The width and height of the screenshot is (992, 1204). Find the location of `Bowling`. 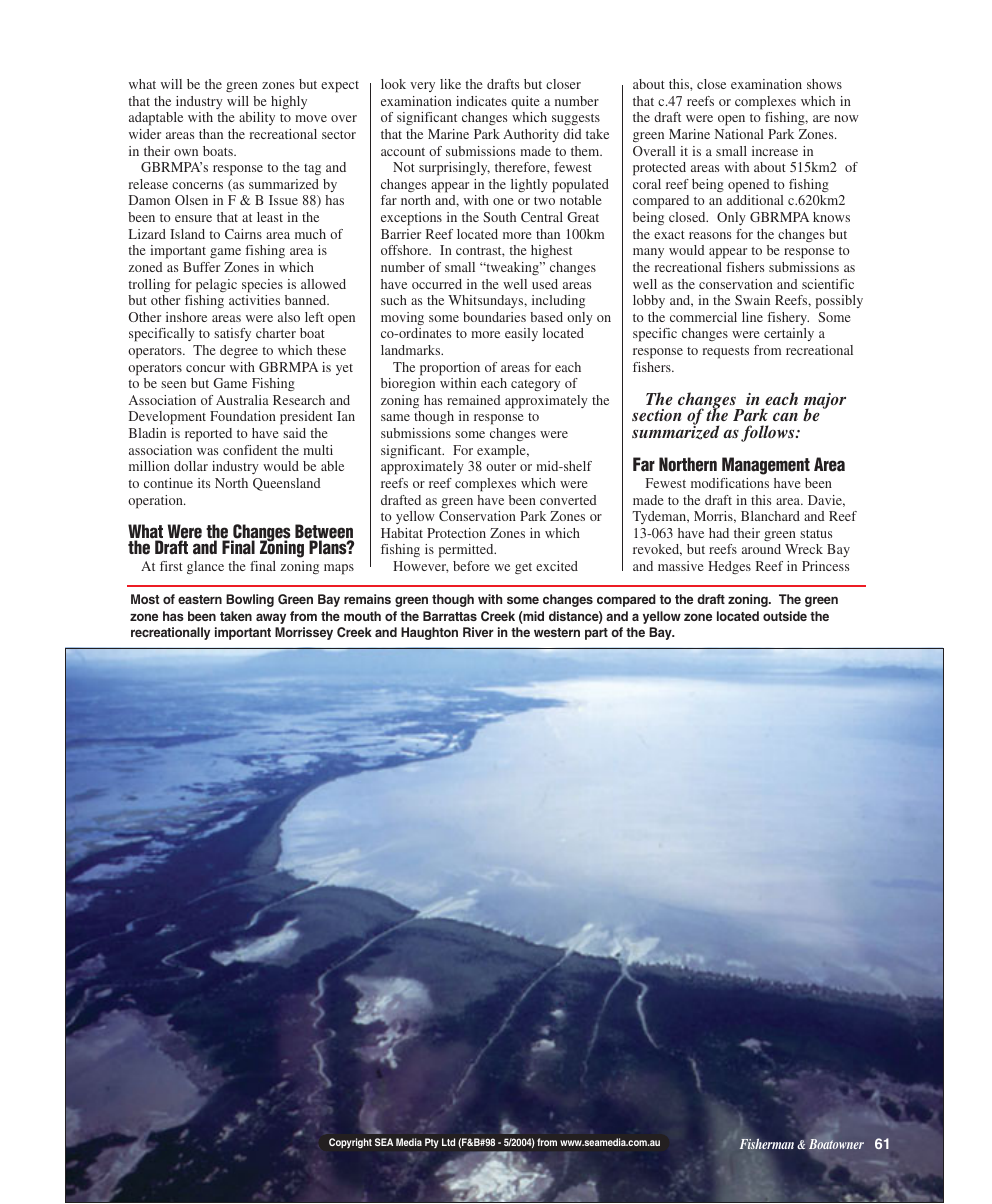

Bowling is located at coordinates (250, 600).
